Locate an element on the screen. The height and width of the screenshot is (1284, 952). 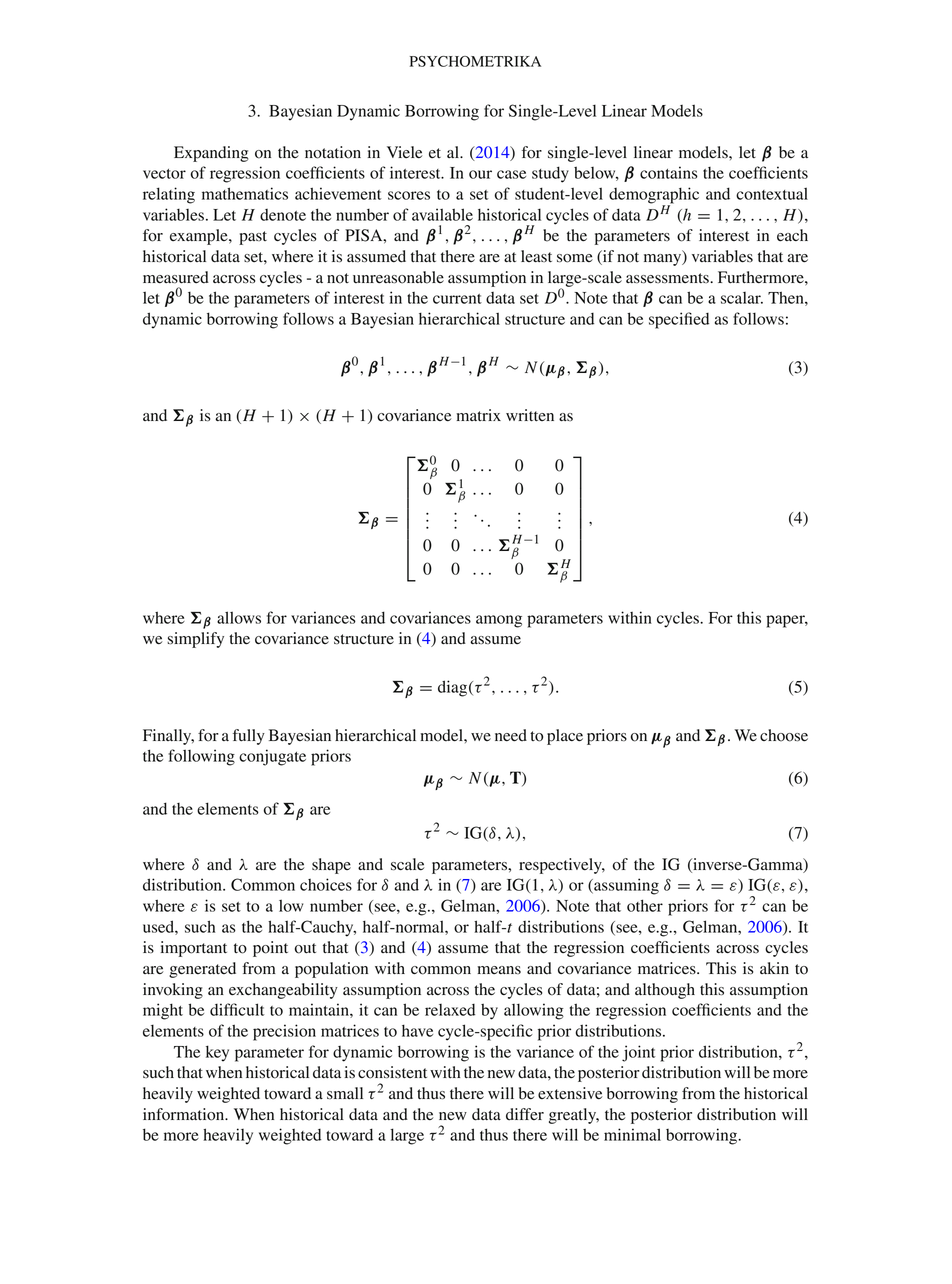
allows is located at coordinates (239, 617).
